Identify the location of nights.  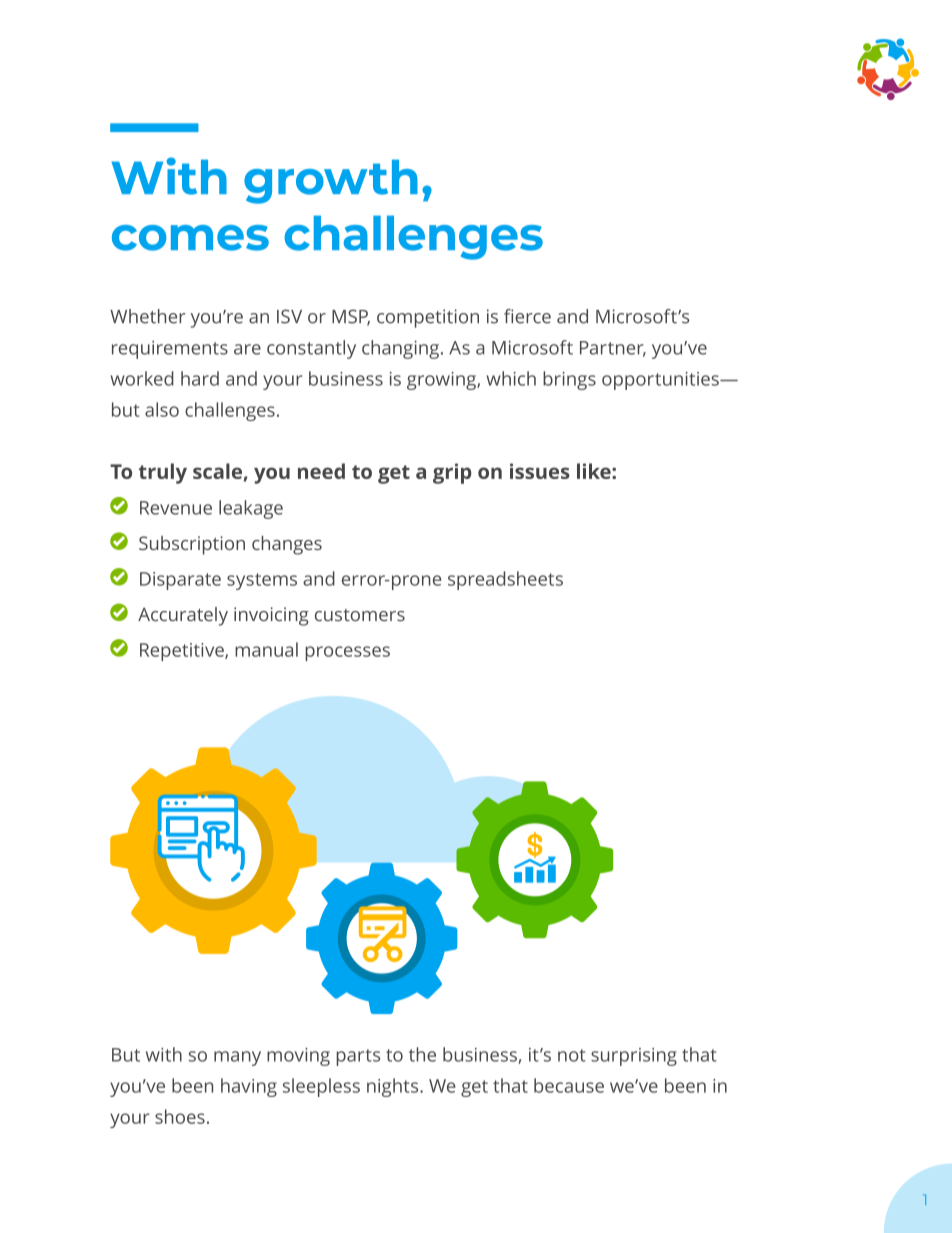
(394, 1087).
